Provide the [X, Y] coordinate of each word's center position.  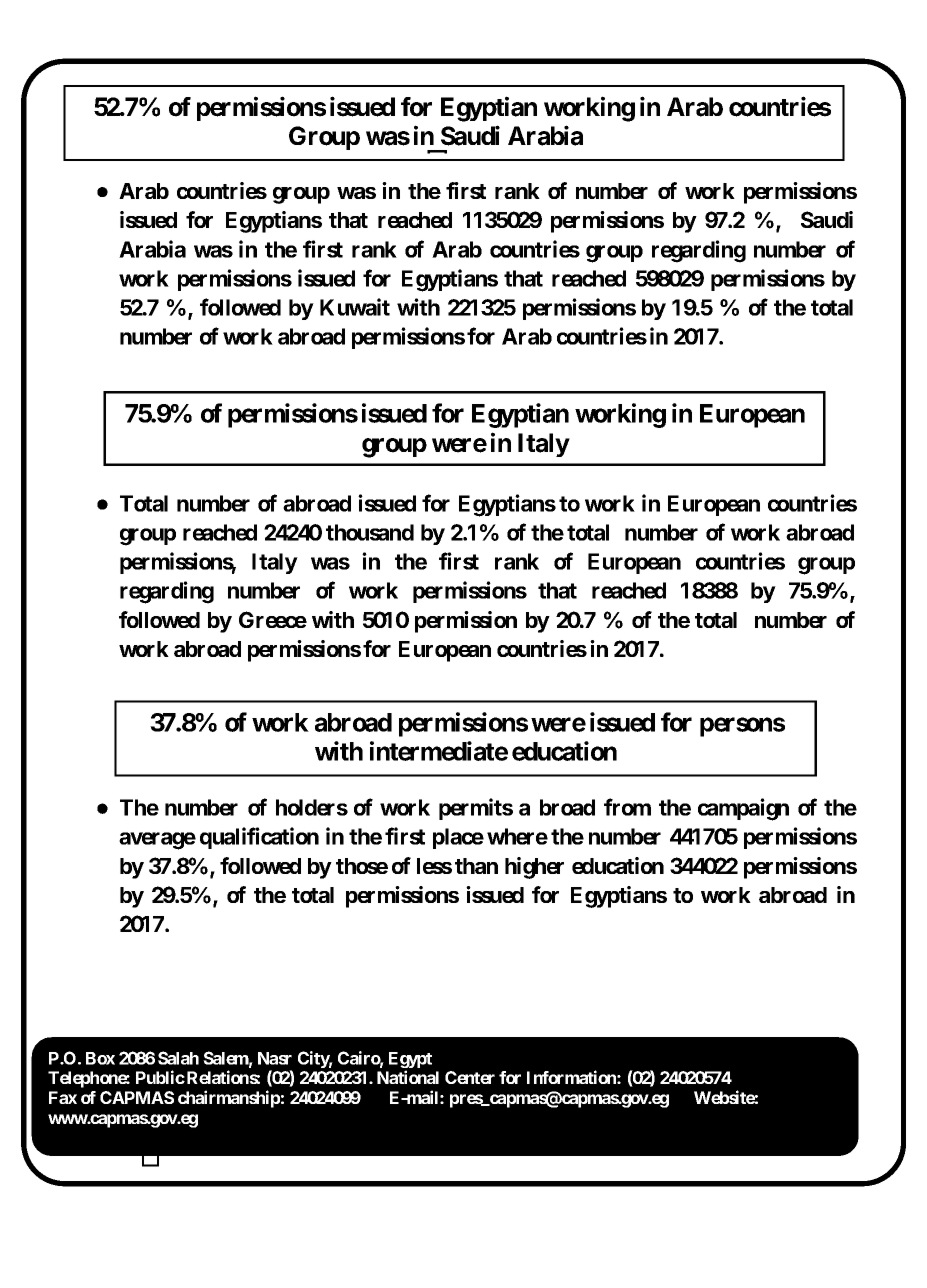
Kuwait [355, 307]
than [476, 866]
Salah [178, 1058]
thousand [370, 532]
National [408, 1077]
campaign [743, 809]
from [627, 807]
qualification [259, 838]
